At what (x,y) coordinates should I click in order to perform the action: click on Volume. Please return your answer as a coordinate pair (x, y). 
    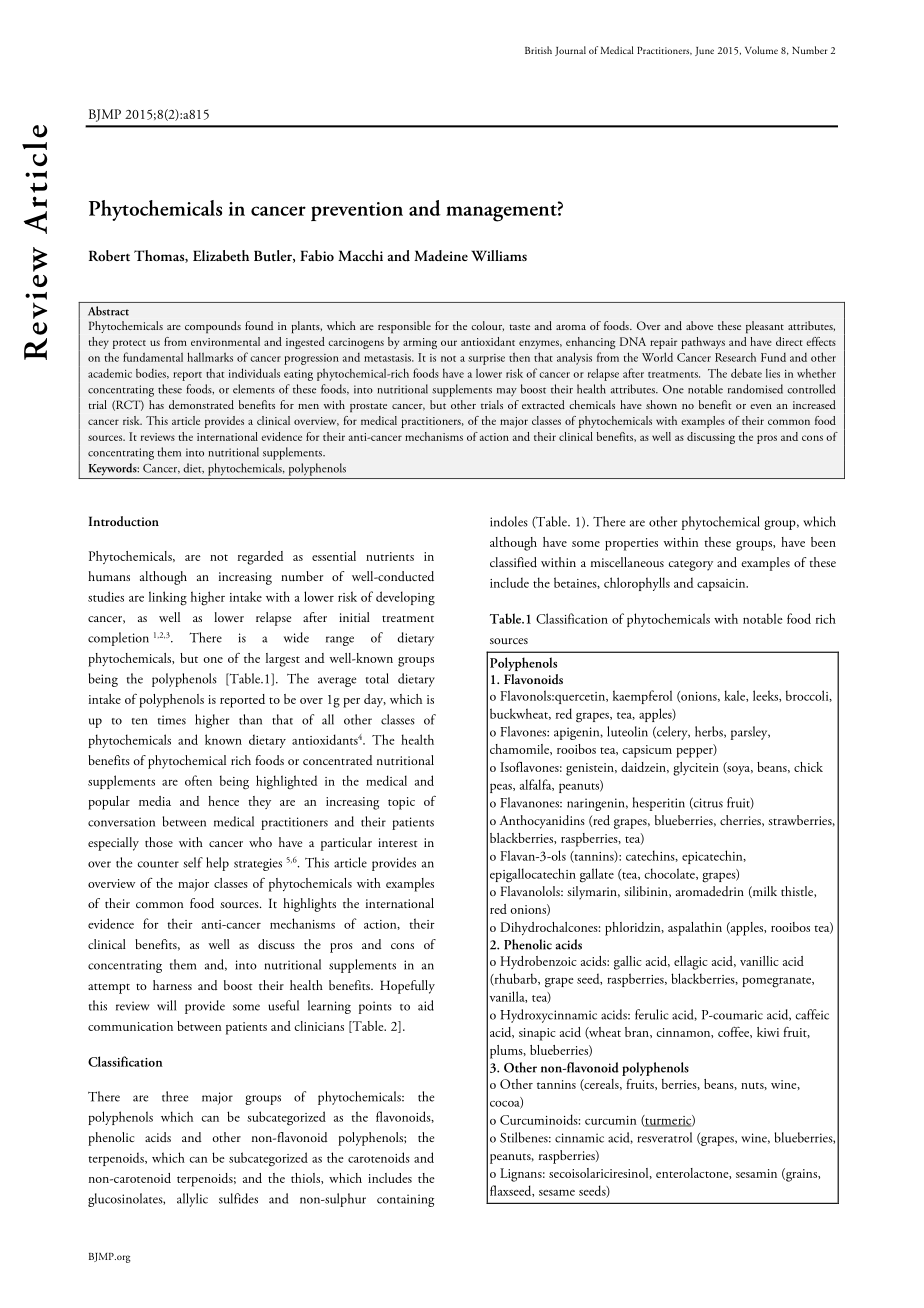
    Looking at the image, I should click on (761, 50).
